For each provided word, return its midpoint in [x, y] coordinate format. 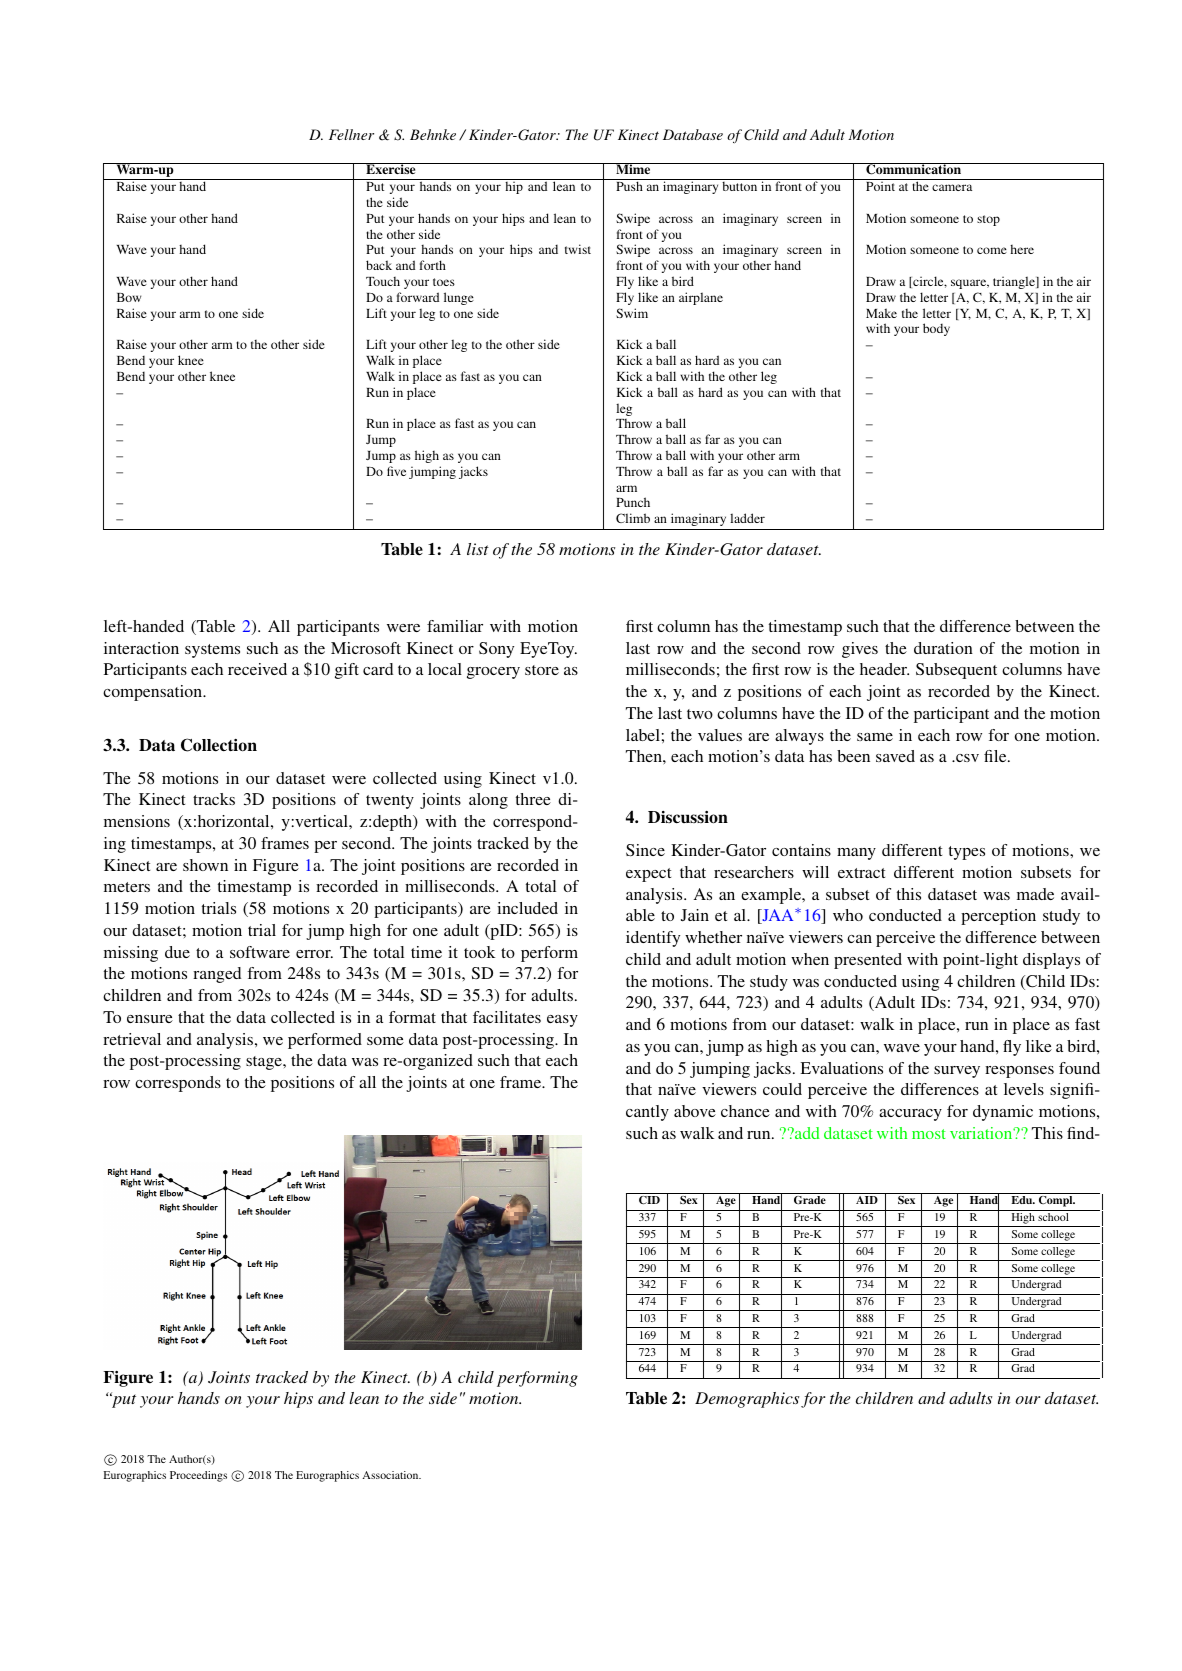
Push [629, 186]
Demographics [747, 1400]
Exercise [391, 168]
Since [645, 850]
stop [988, 220]
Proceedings [198, 1476]
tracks [214, 799]
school [1053, 1217]
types [967, 853]
